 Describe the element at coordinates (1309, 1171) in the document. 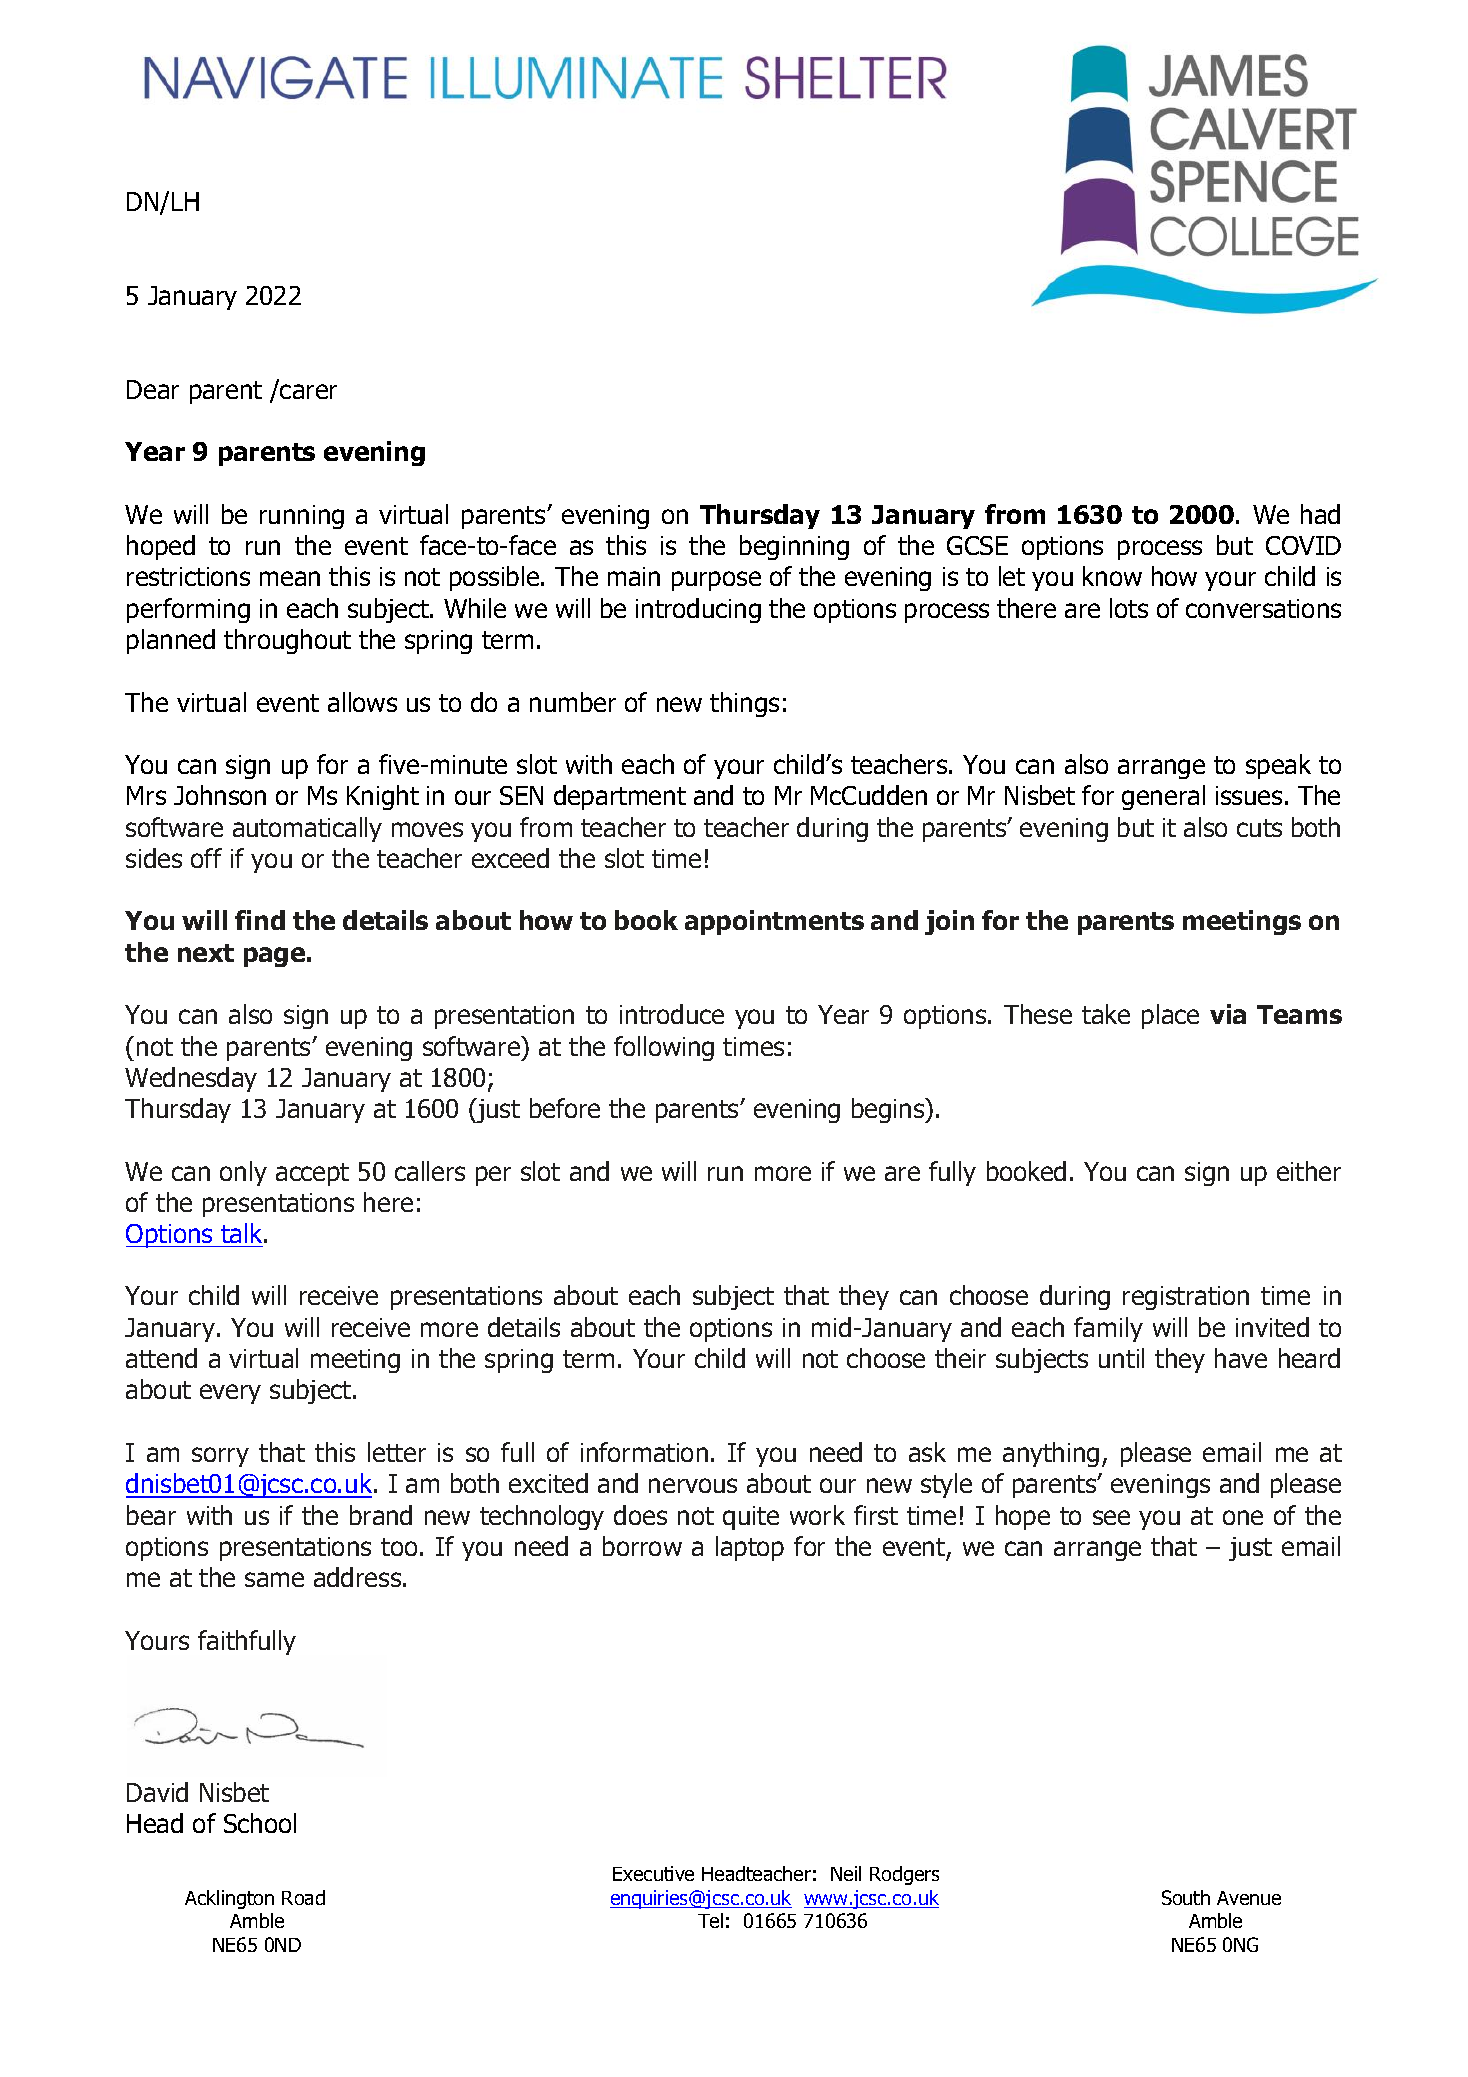

I see `either` at that location.
